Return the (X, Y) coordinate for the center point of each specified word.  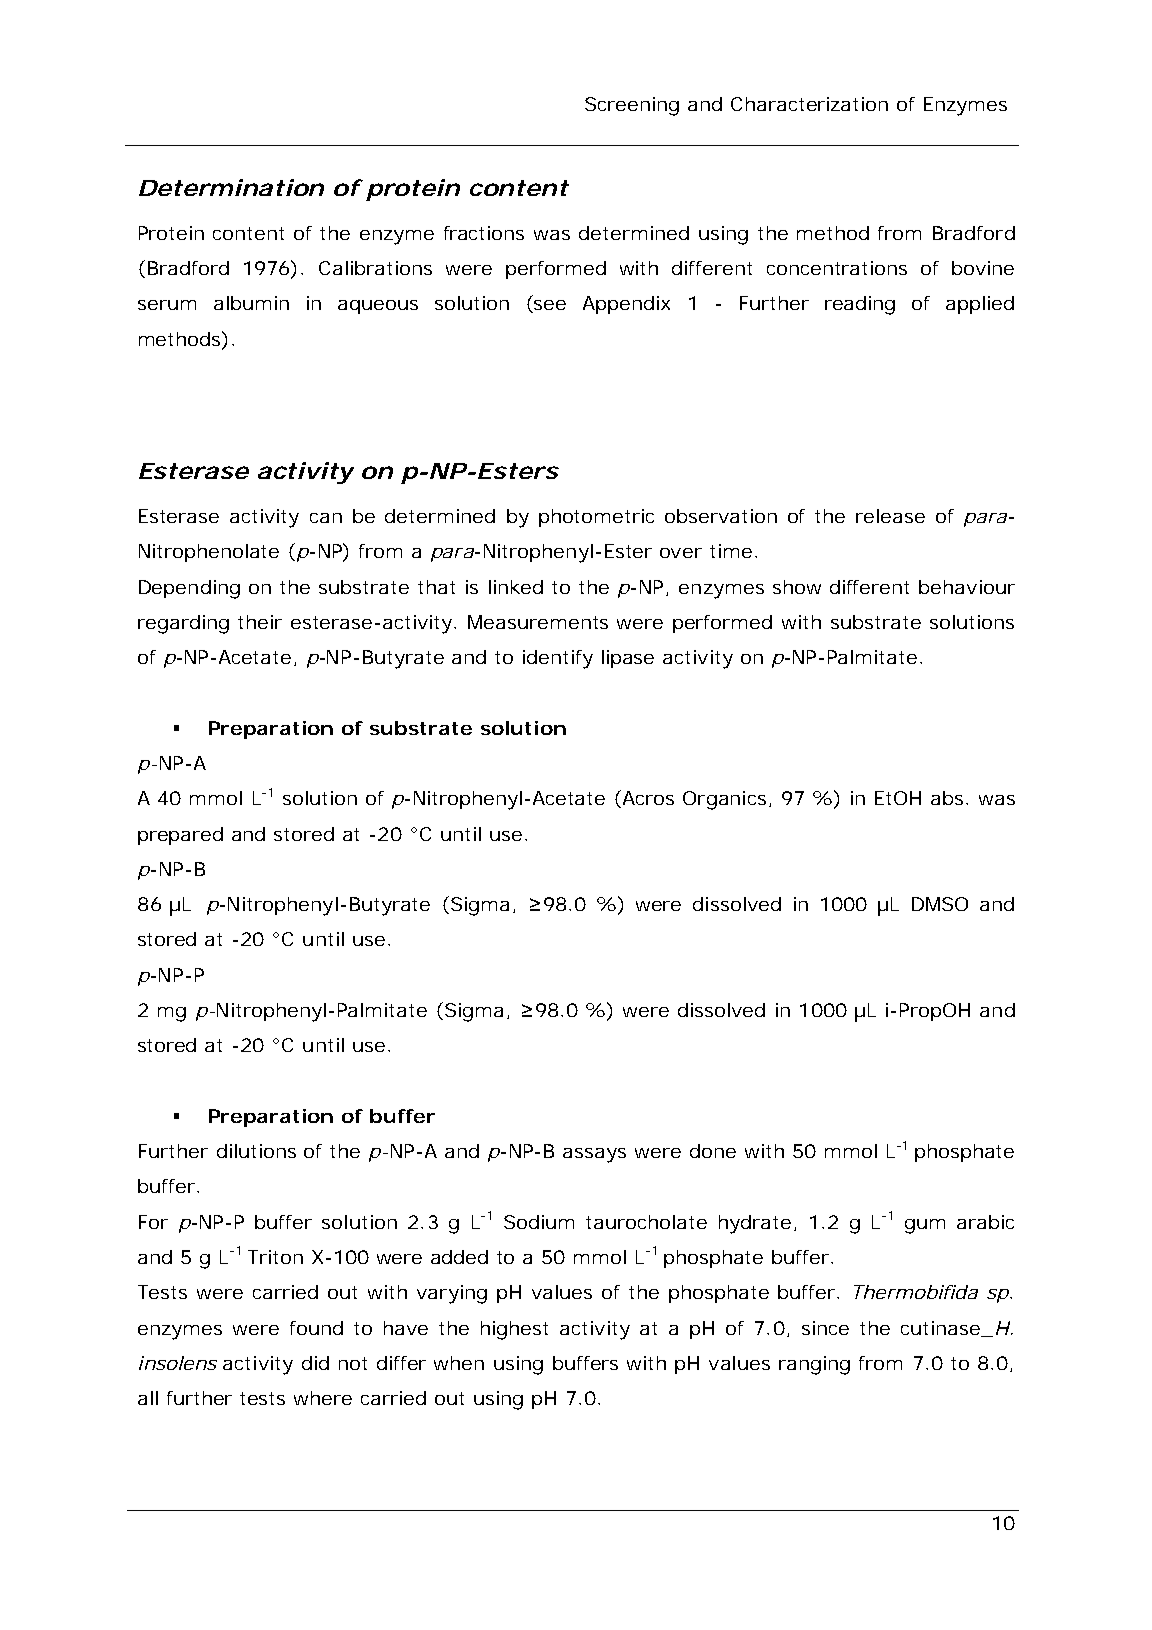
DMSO (940, 904)
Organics (724, 800)
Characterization (809, 104)
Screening (632, 106)
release (890, 516)
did (315, 1363)
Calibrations (375, 268)
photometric (596, 518)
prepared (180, 836)
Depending (189, 589)
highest (514, 1330)
